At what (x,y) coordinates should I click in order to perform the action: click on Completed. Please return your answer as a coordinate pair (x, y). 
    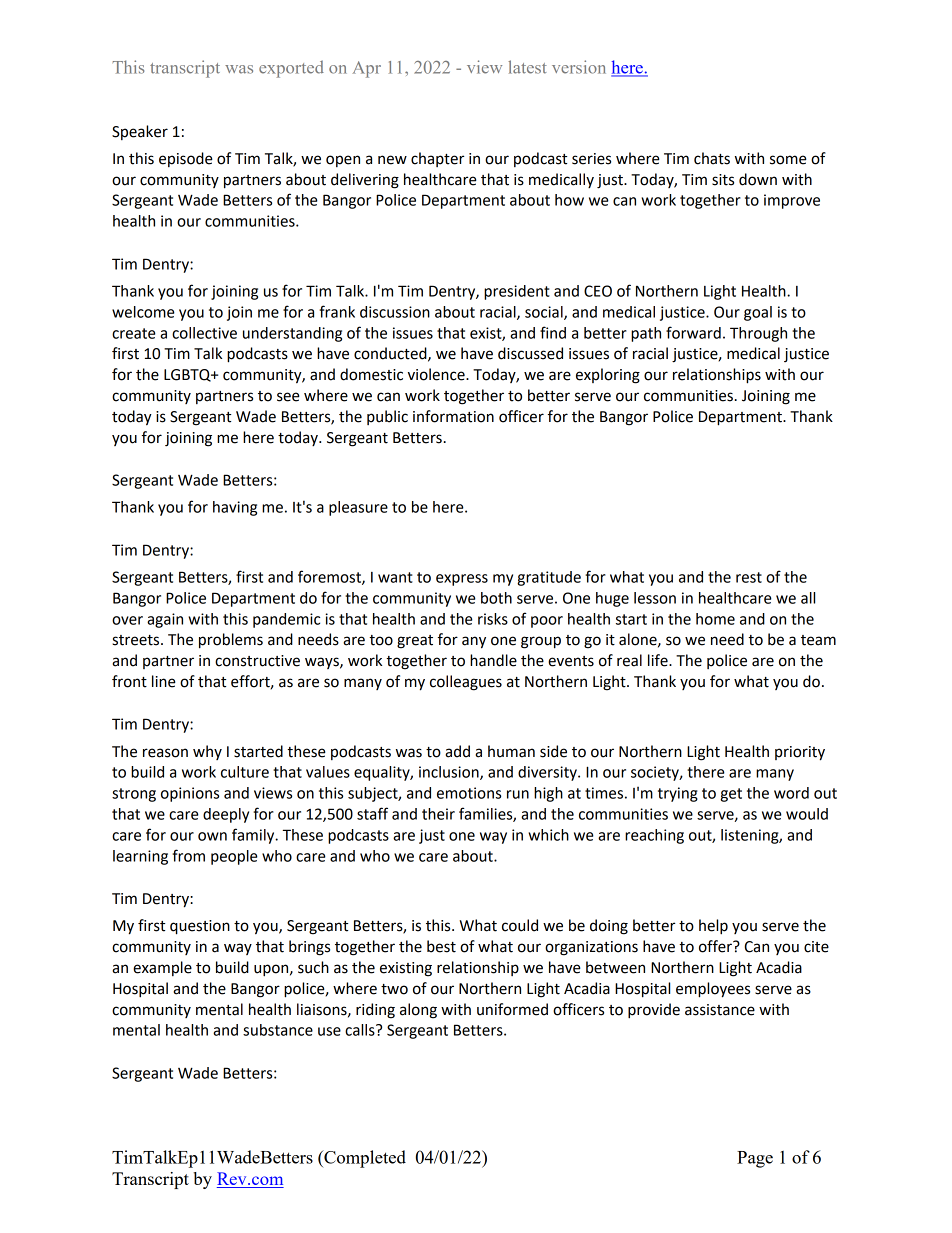
    Looking at the image, I should click on (364, 1159).
